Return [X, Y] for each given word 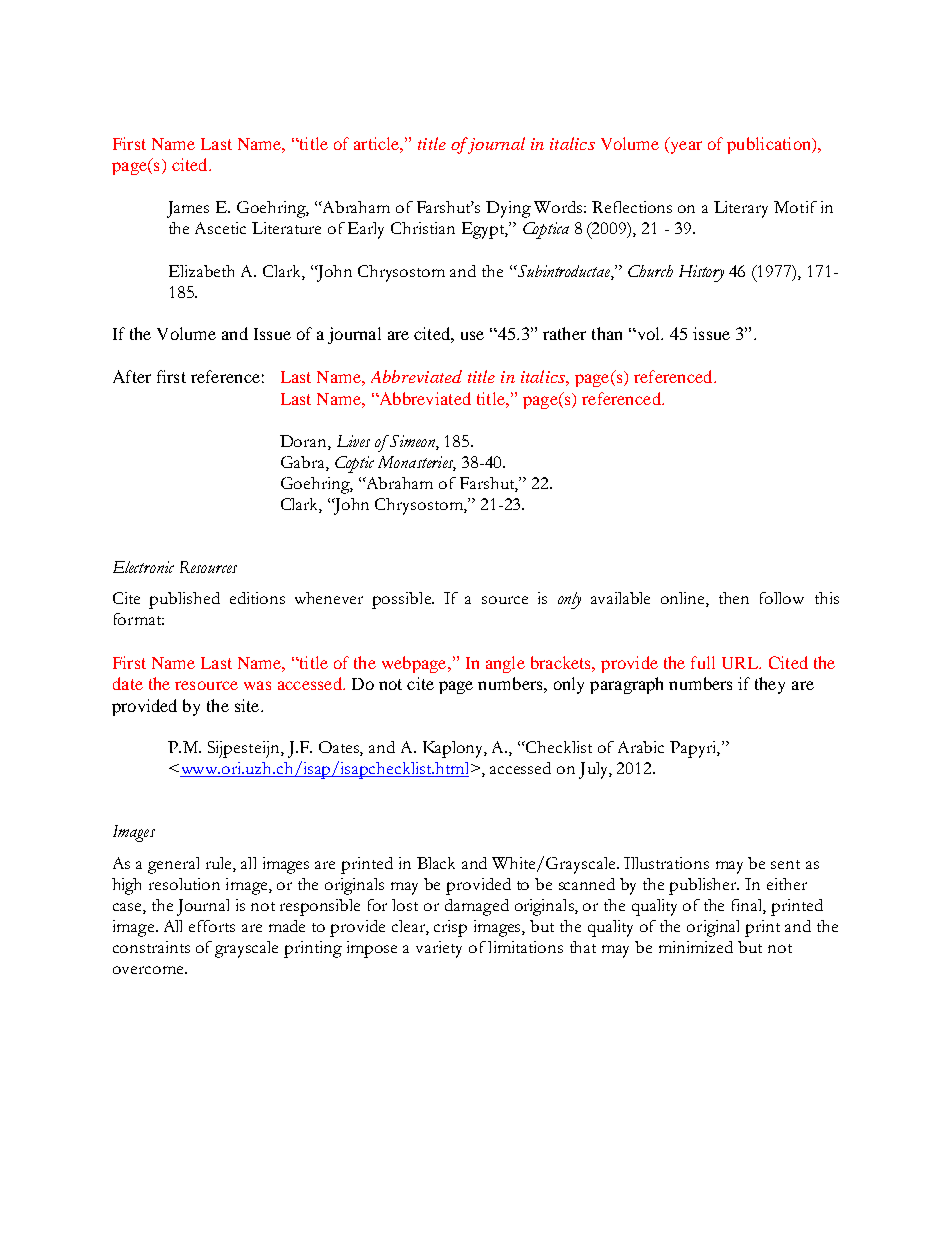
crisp [450, 928]
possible [402, 600]
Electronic [143, 567]
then [734, 598]
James [188, 209]
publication [770, 145]
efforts [212, 926]
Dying [508, 209]
